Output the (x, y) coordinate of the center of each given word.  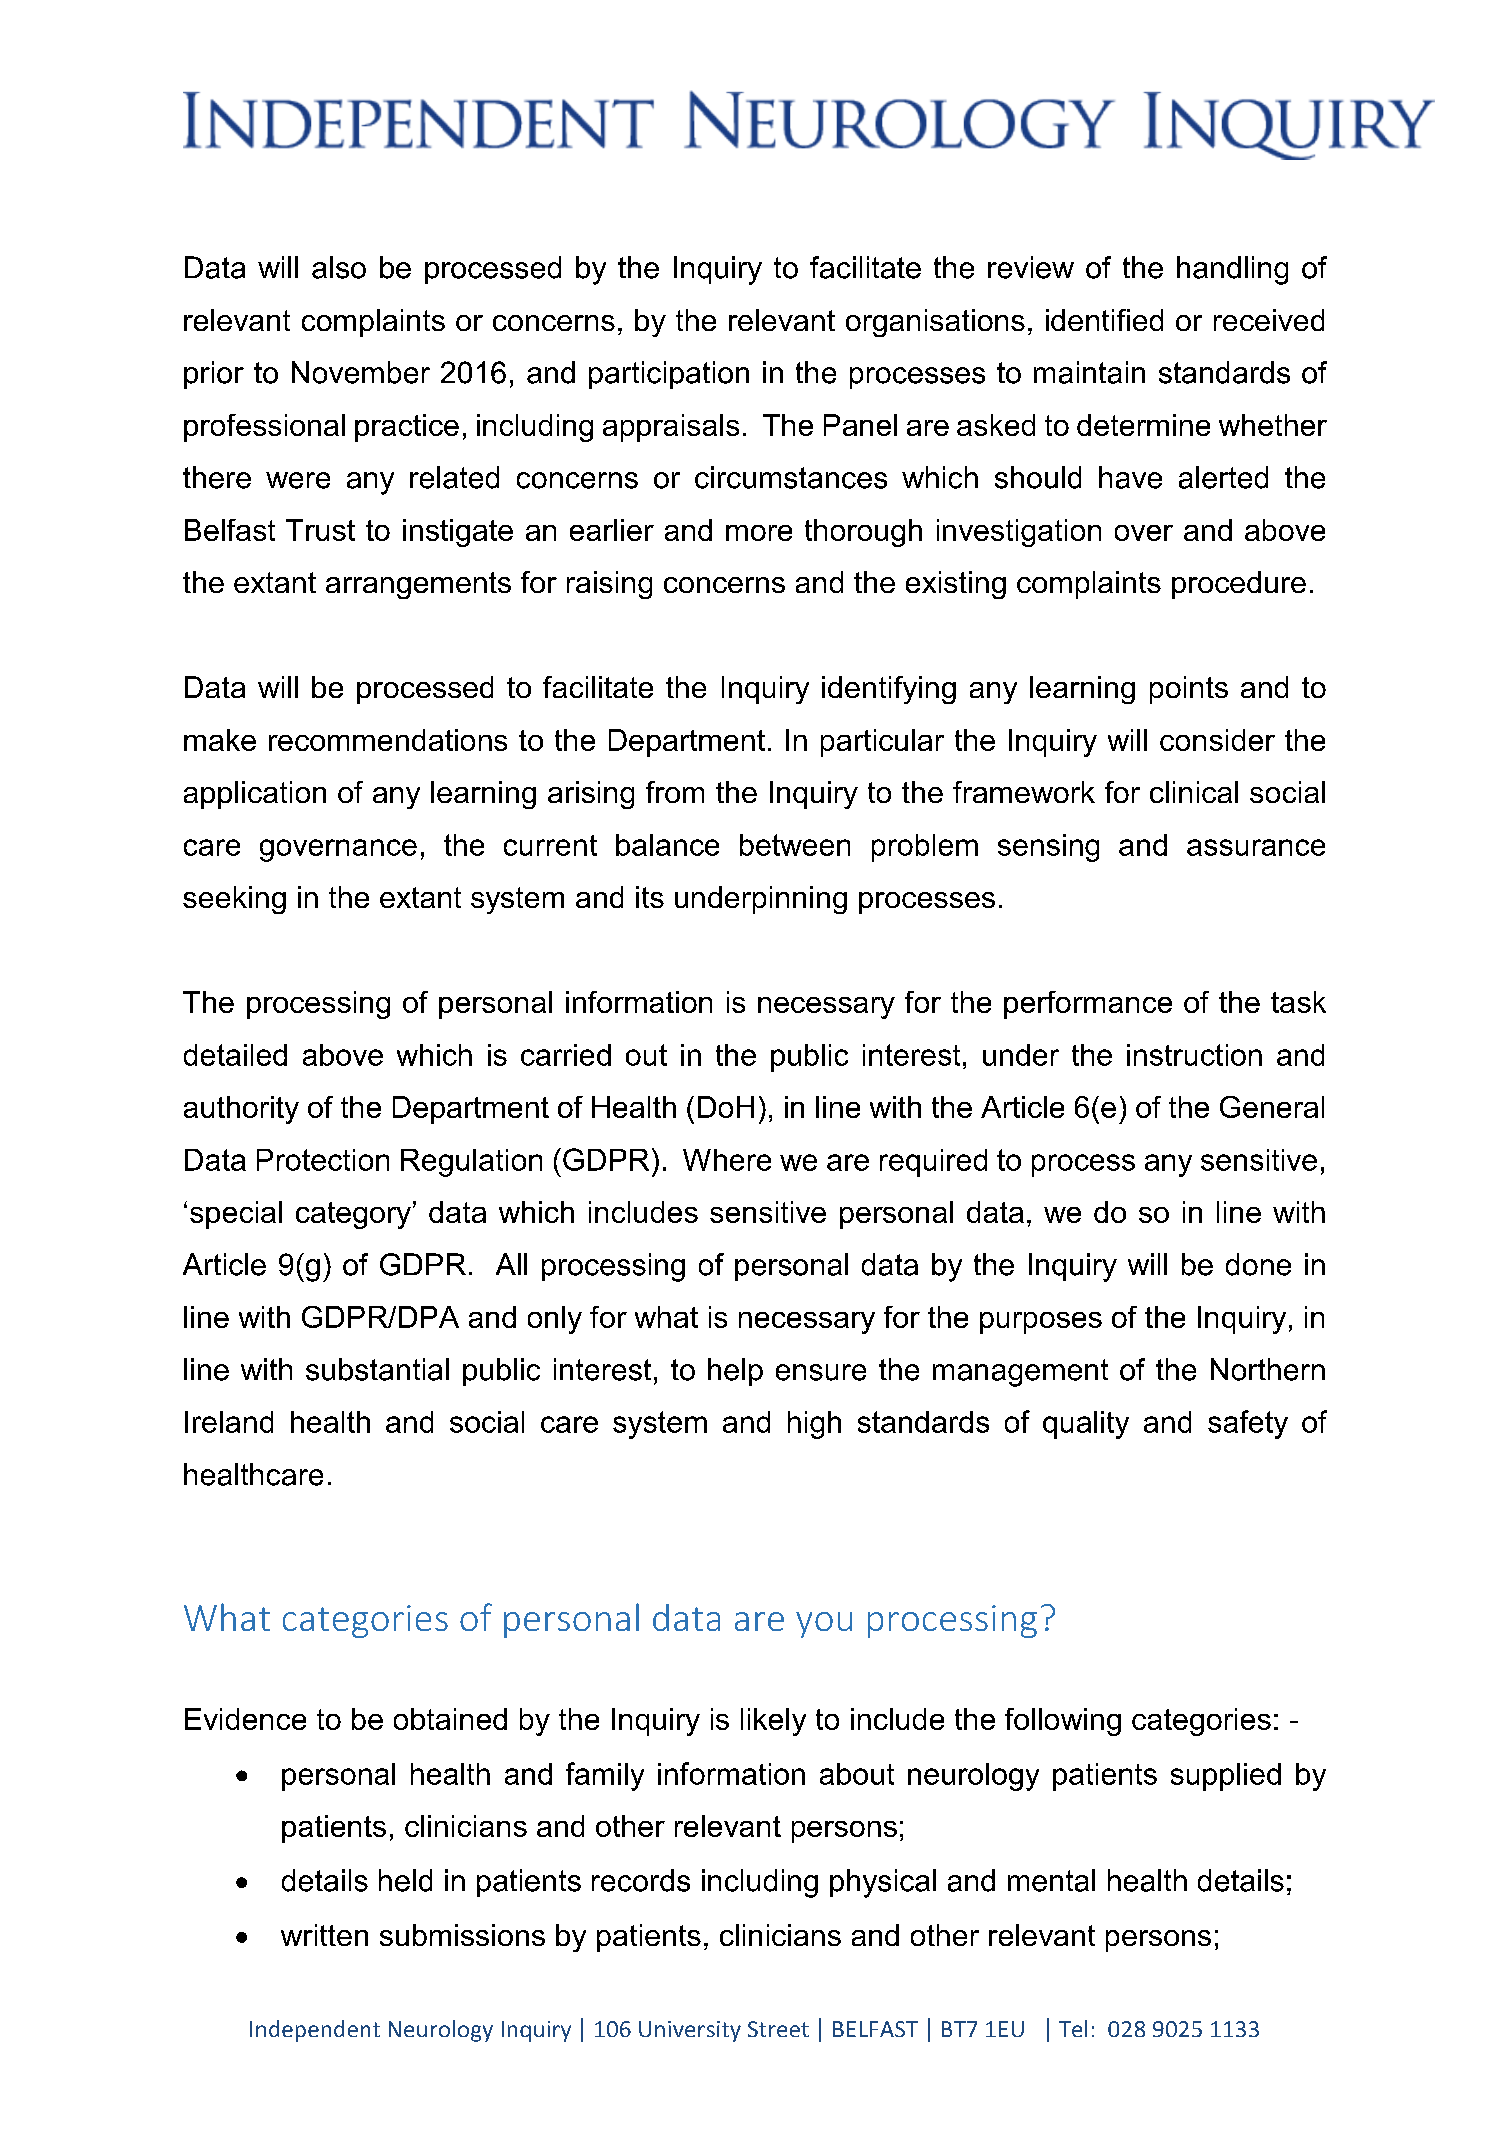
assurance (1256, 847)
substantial (377, 1369)
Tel (1073, 2028)
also (339, 267)
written (324, 1935)
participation (669, 375)
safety (1248, 1424)
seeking (234, 900)
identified (1104, 320)
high (814, 1425)
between (795, 845)
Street (778, 2029)
